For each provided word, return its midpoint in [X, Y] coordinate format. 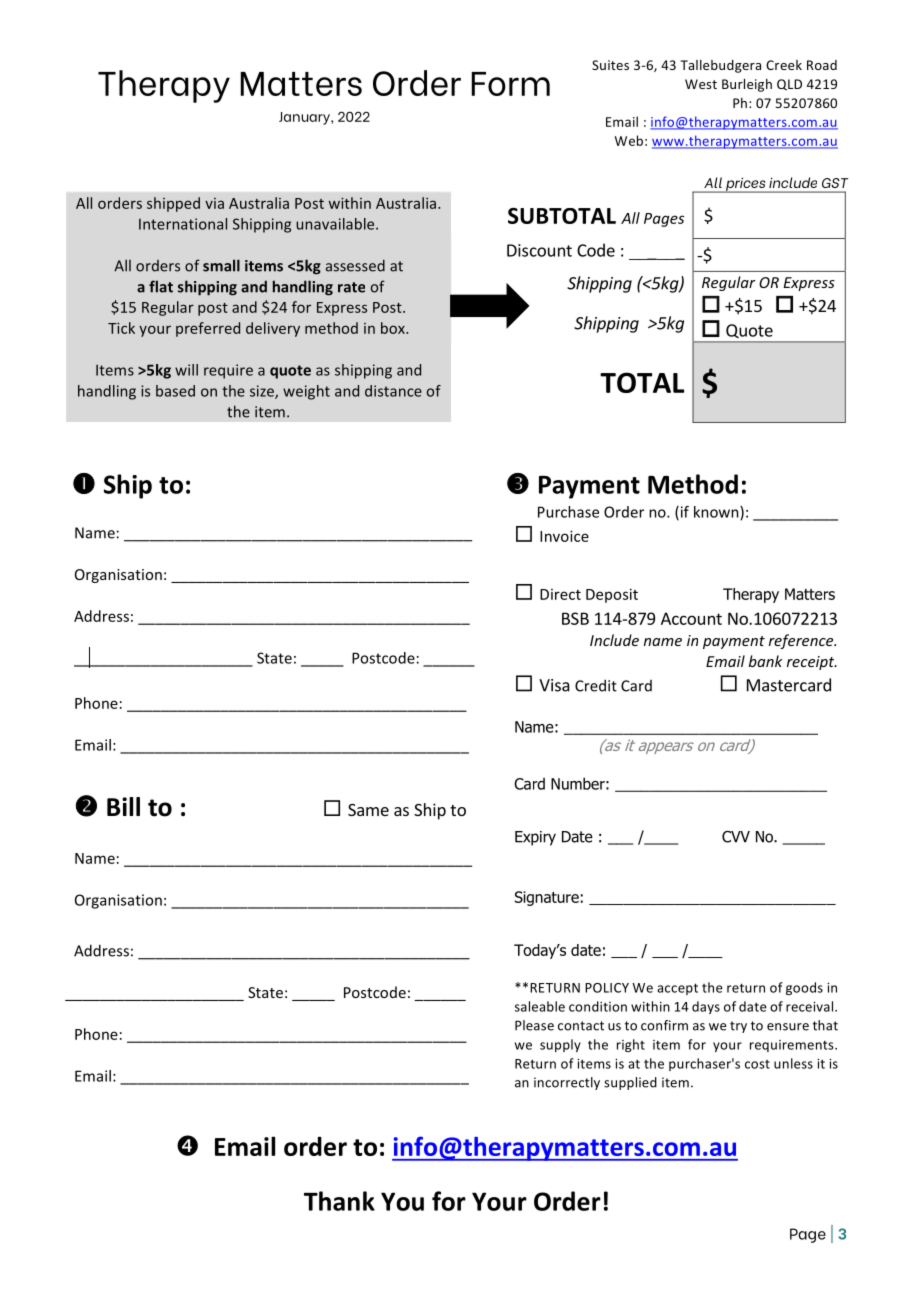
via [214, 203]
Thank [339, 1201]
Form [511, 84]
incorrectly [567, 1083]
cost [757, 1064]
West [701, 84]
